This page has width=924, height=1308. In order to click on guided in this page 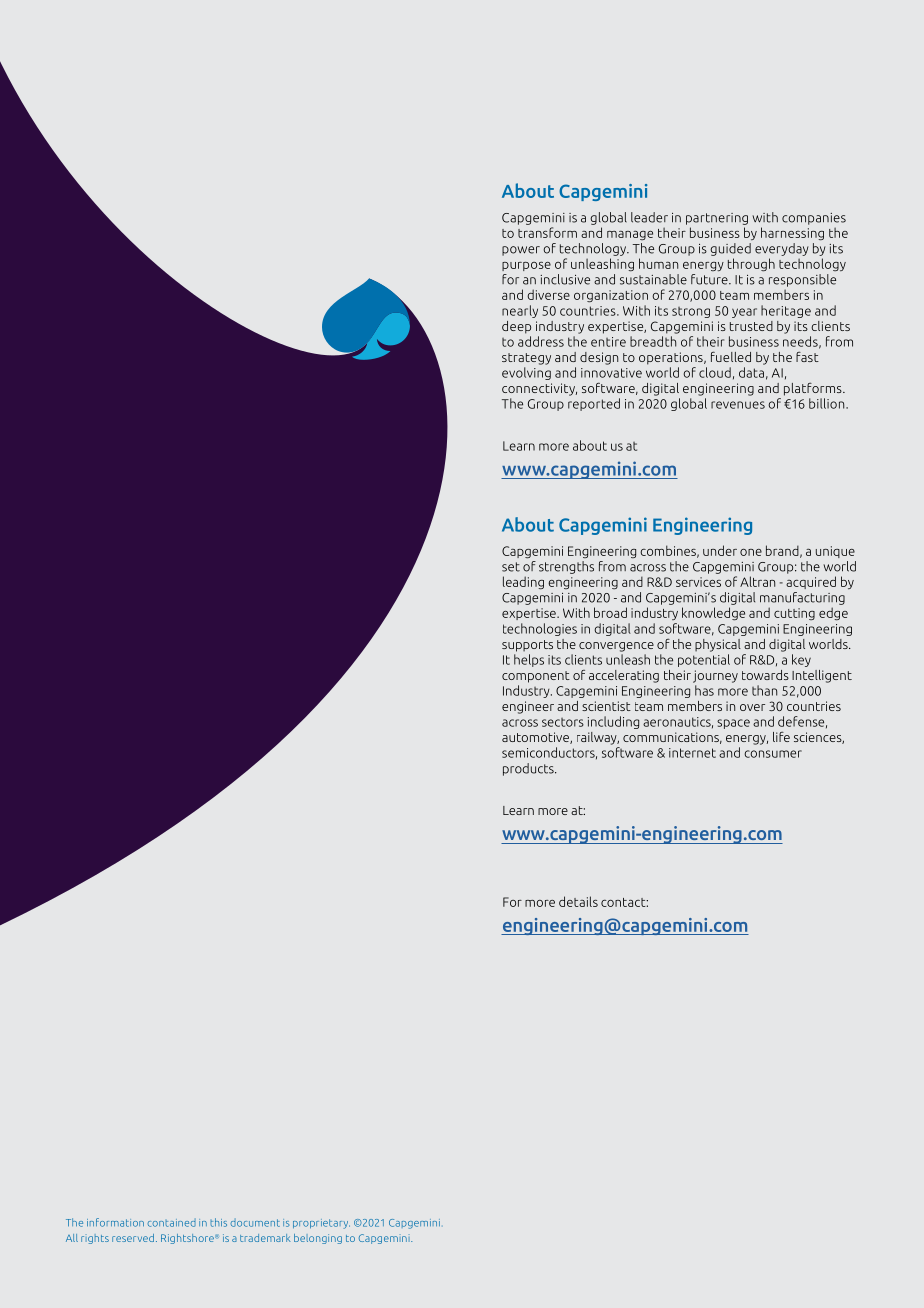, I will do `click(730, 249)`.
